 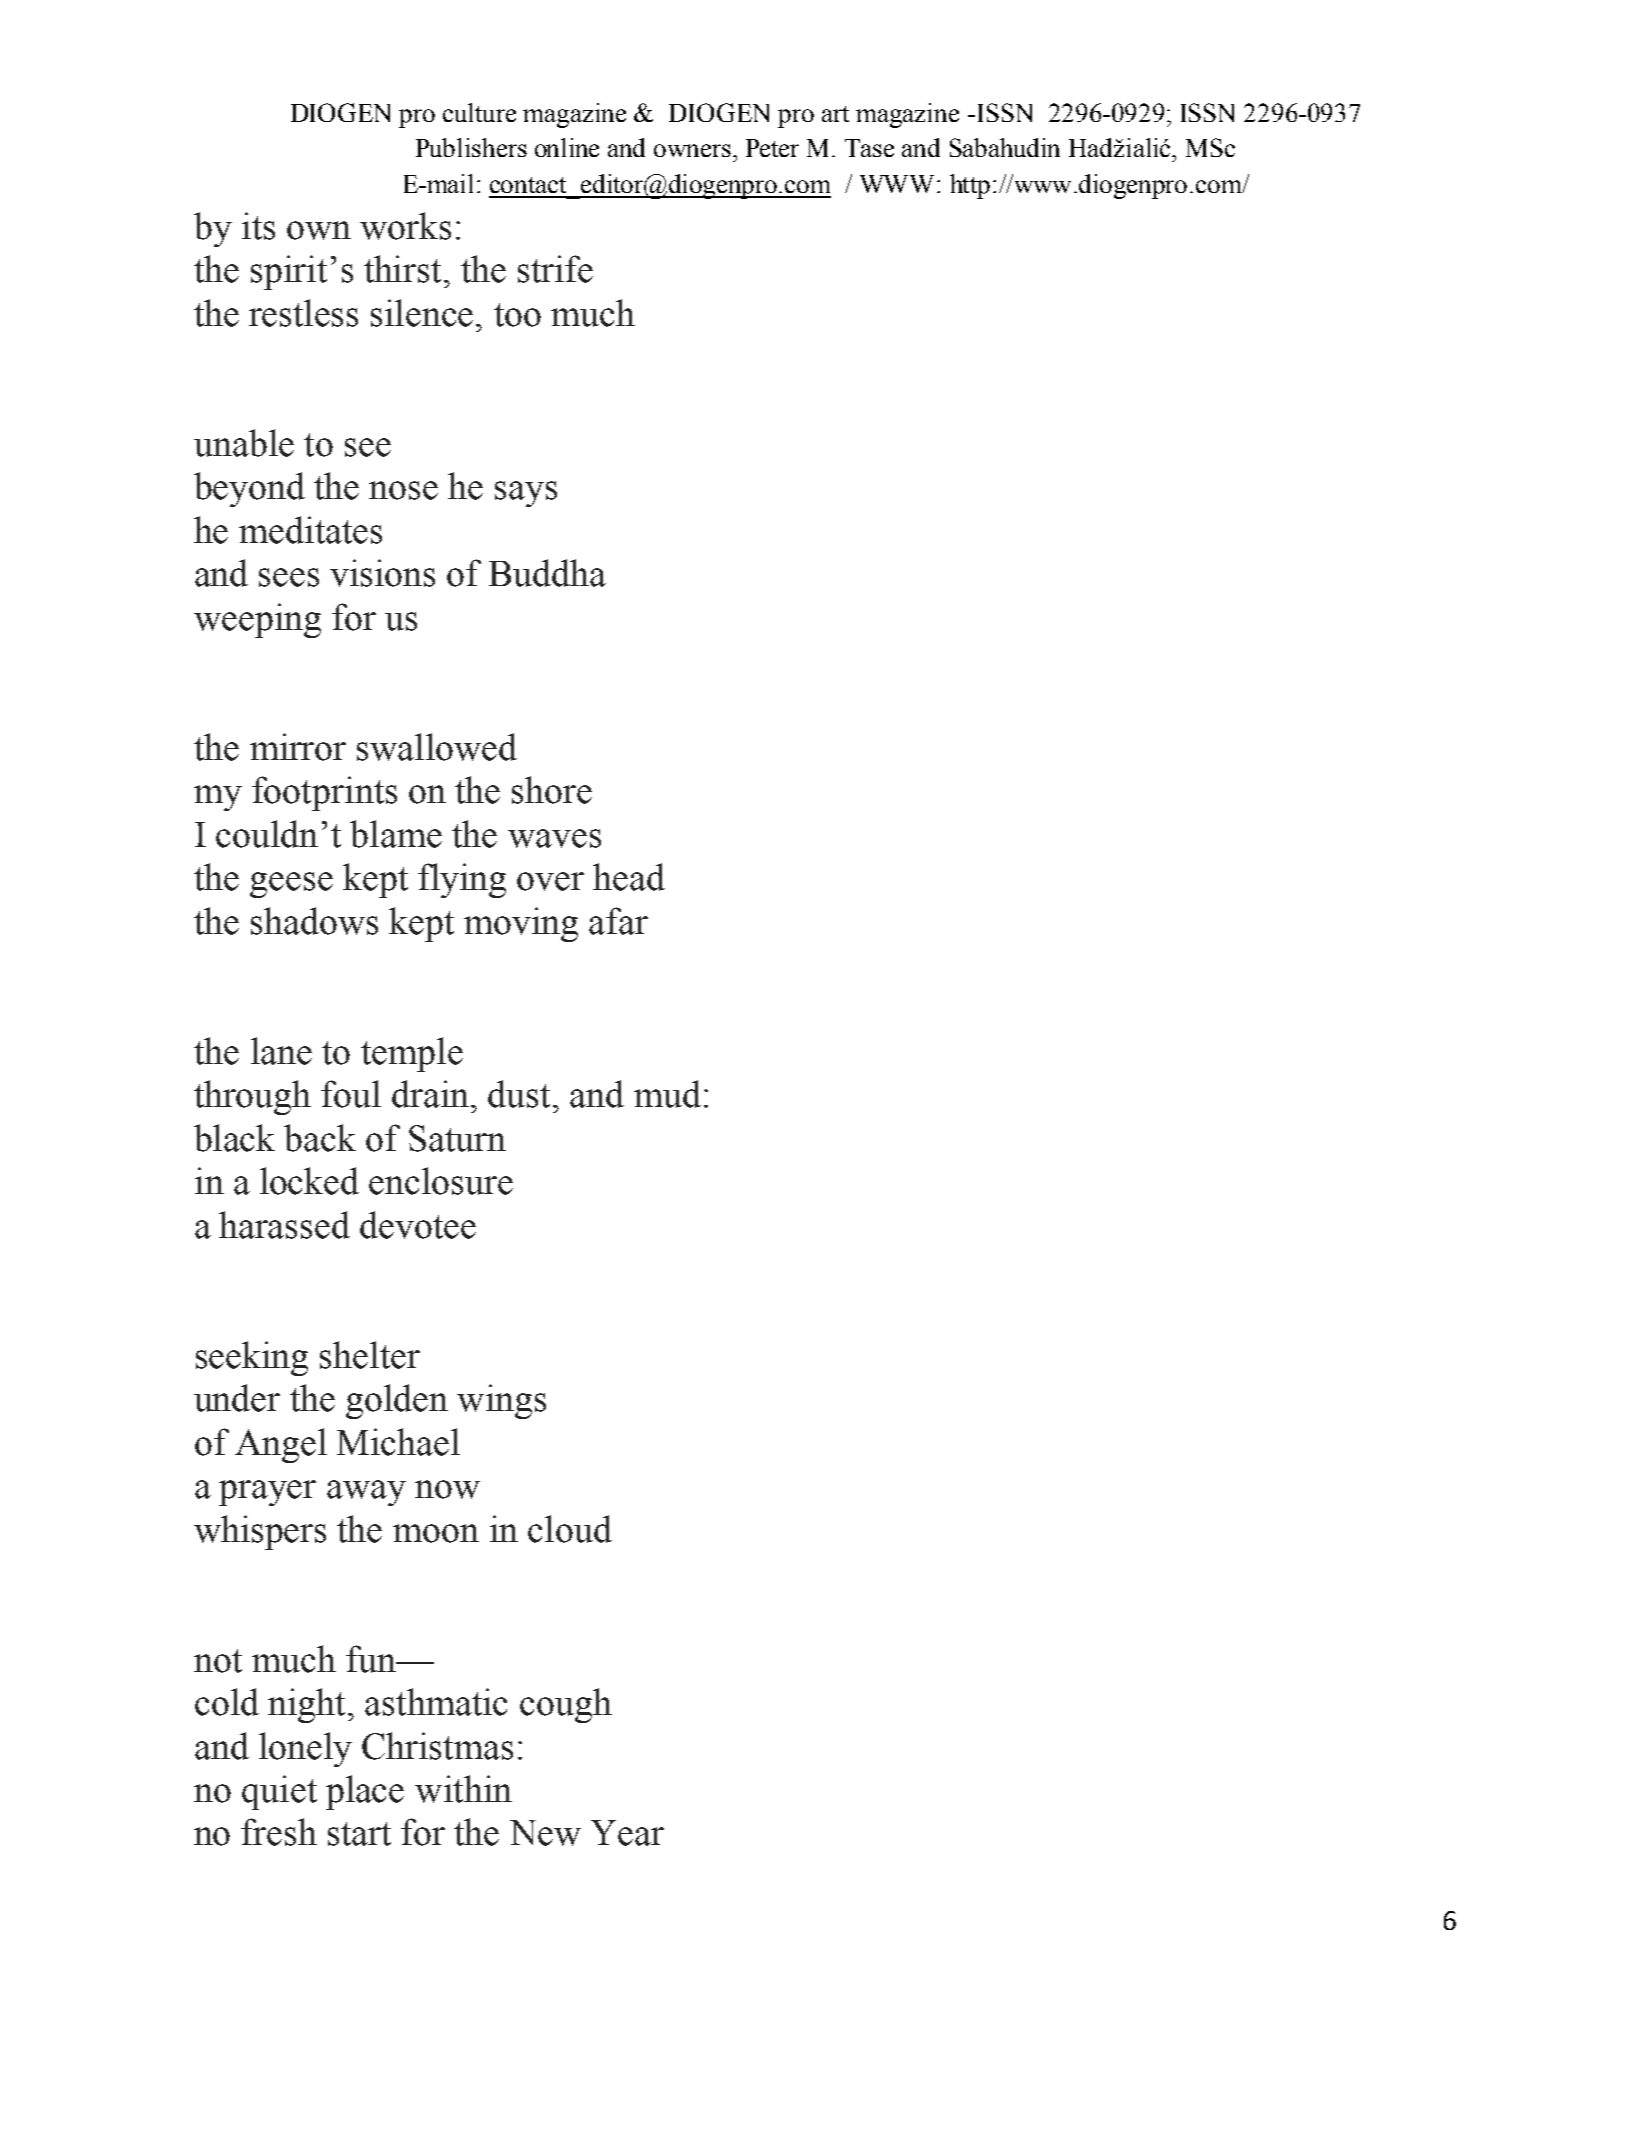 What do you see at coordinates (567, 147) in the screenshot?
I see `online` at bounding box center [567, 147].
